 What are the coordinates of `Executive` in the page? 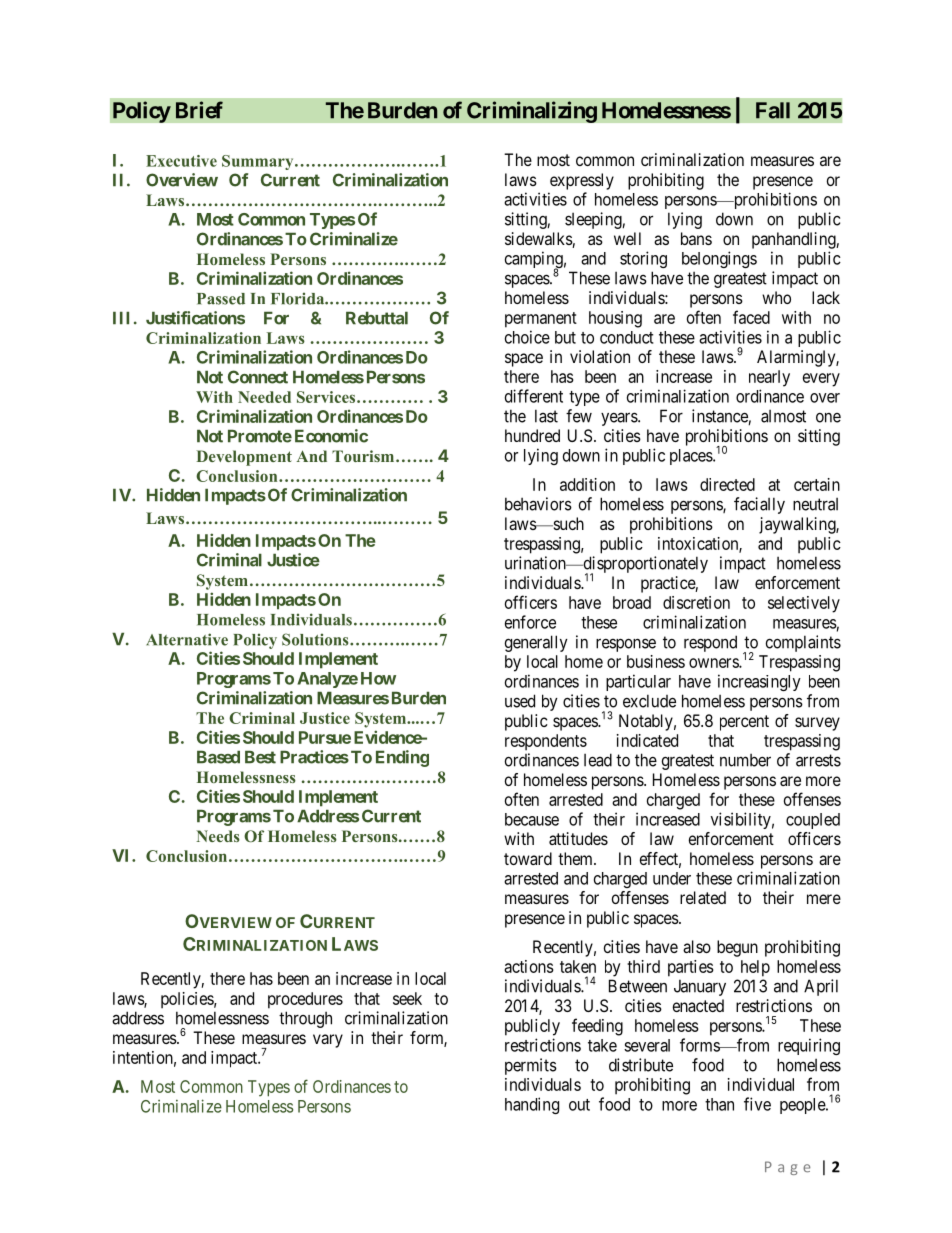 It's located at (181, 161).
